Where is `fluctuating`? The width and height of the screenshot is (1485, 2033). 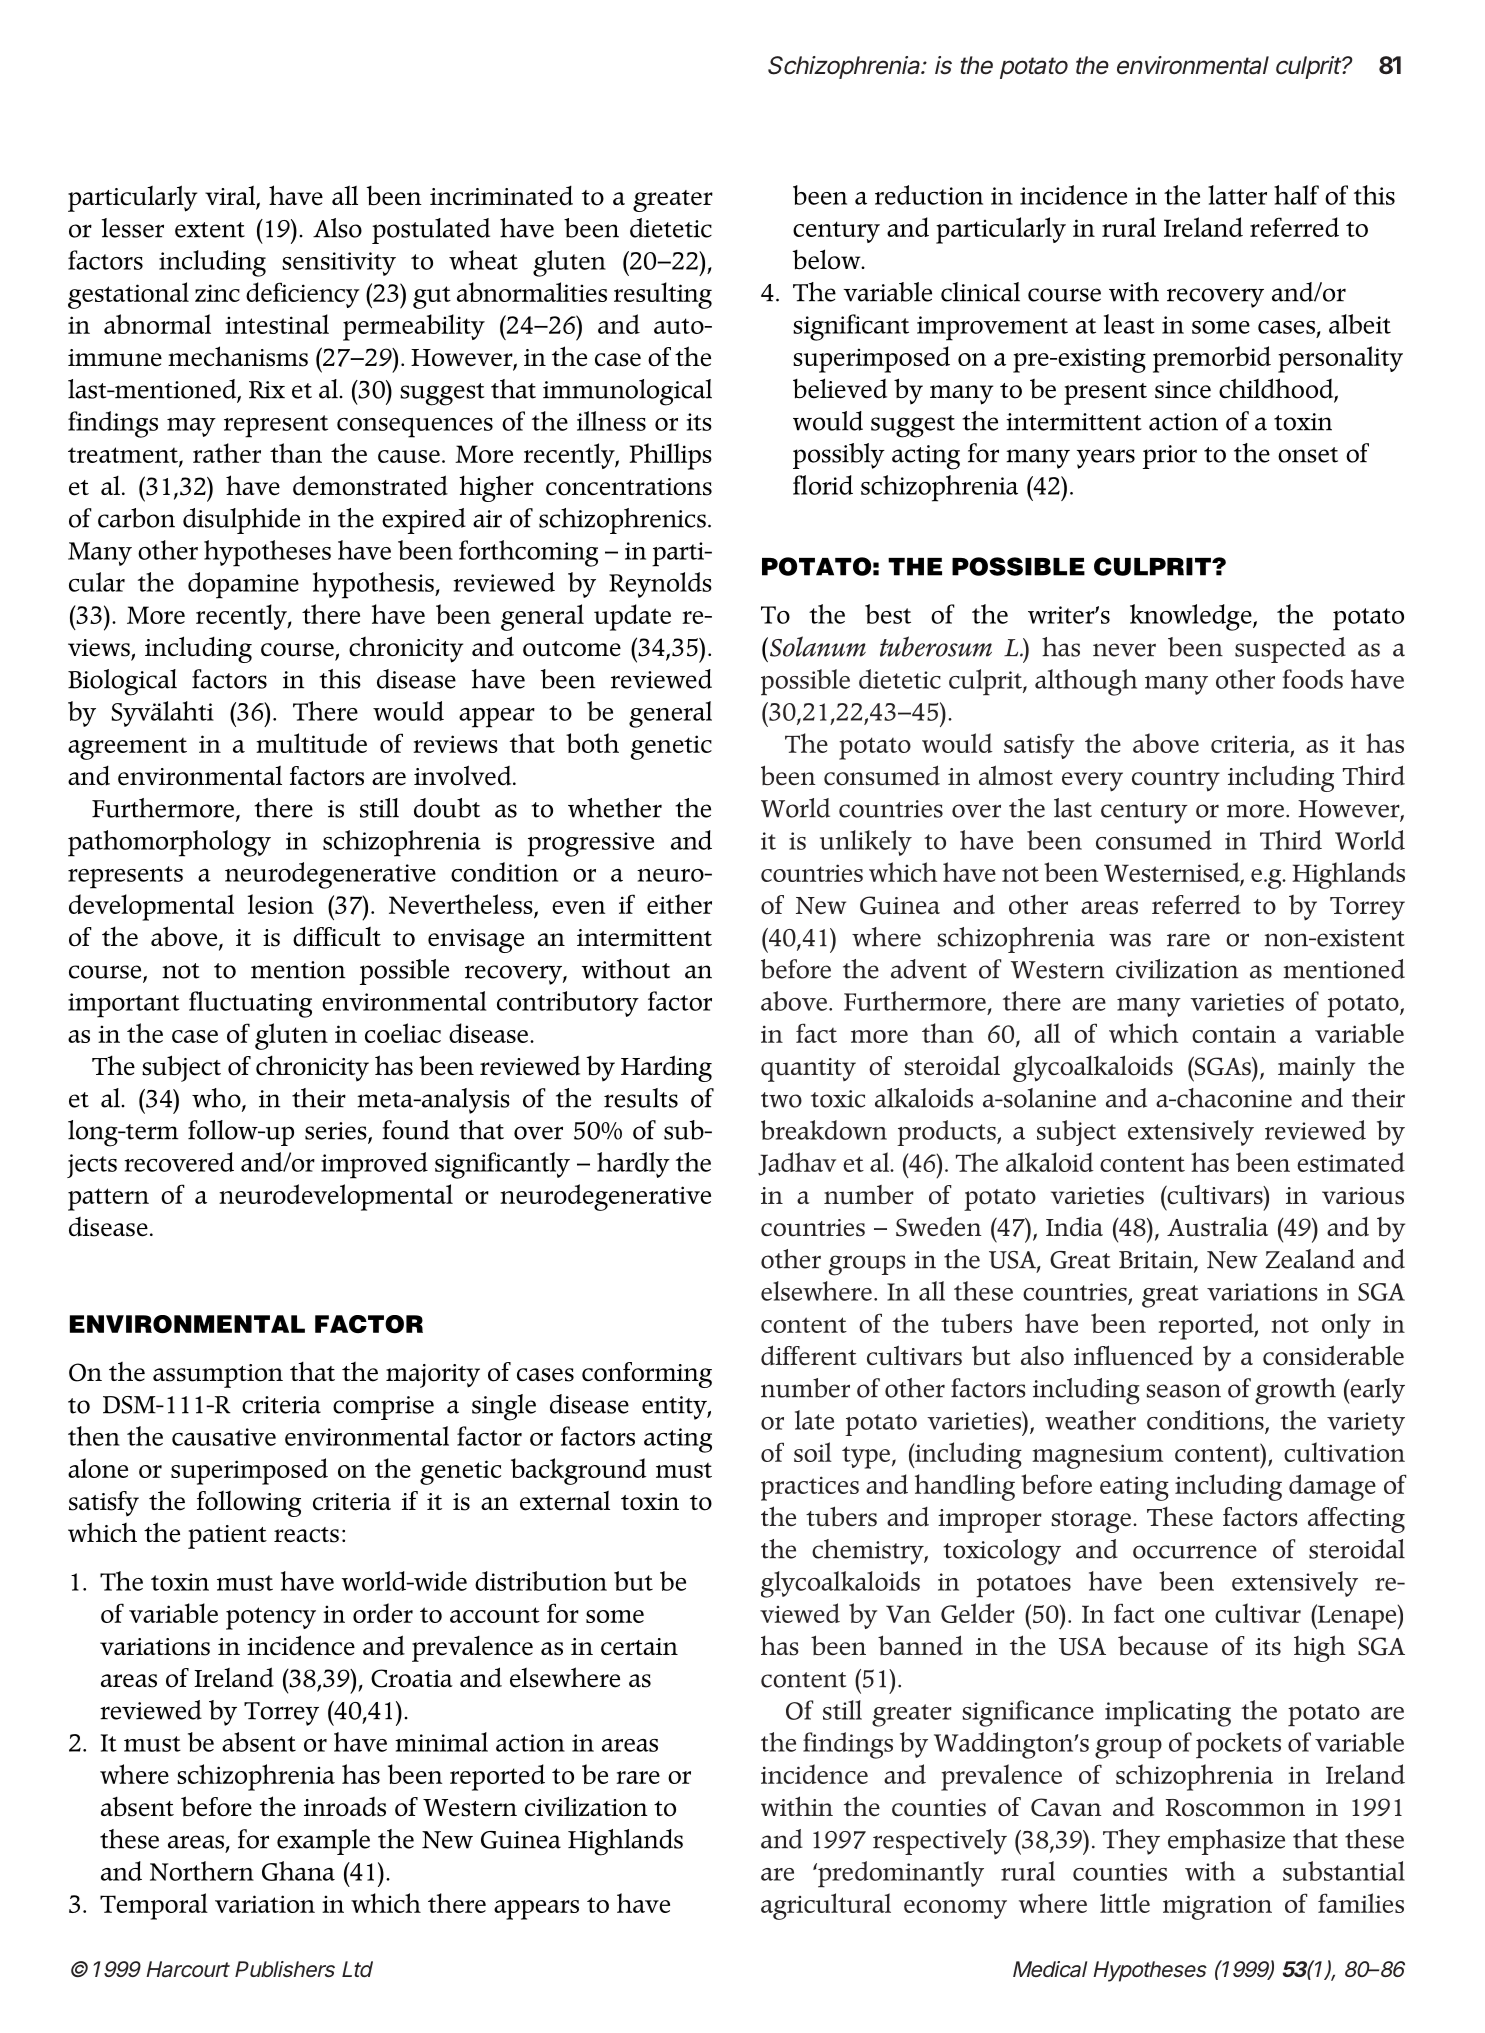
fluctuating is located at coordinates (250, 1004).
